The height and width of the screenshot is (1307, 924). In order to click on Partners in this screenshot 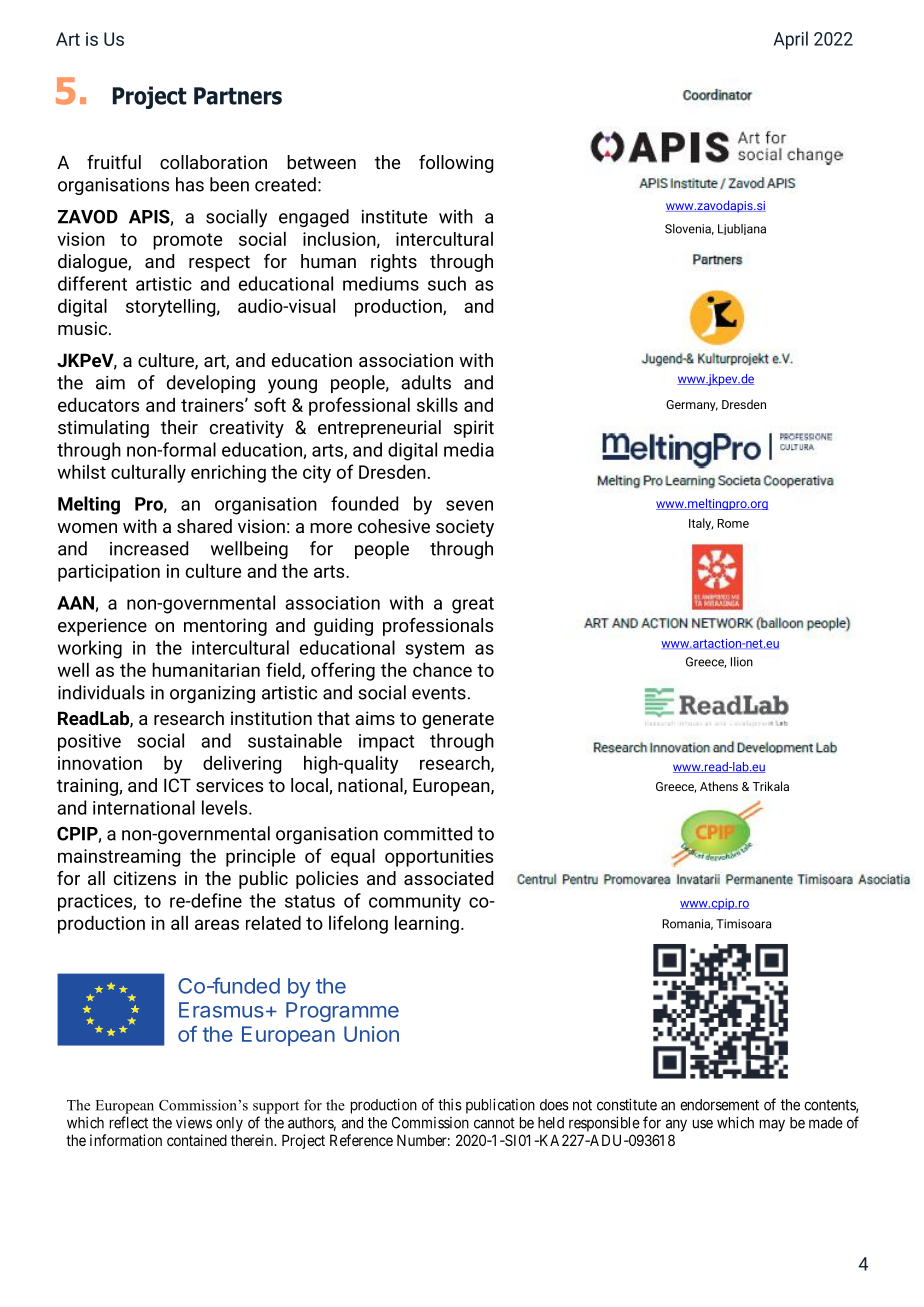, I will do `click(238, 96)`.
